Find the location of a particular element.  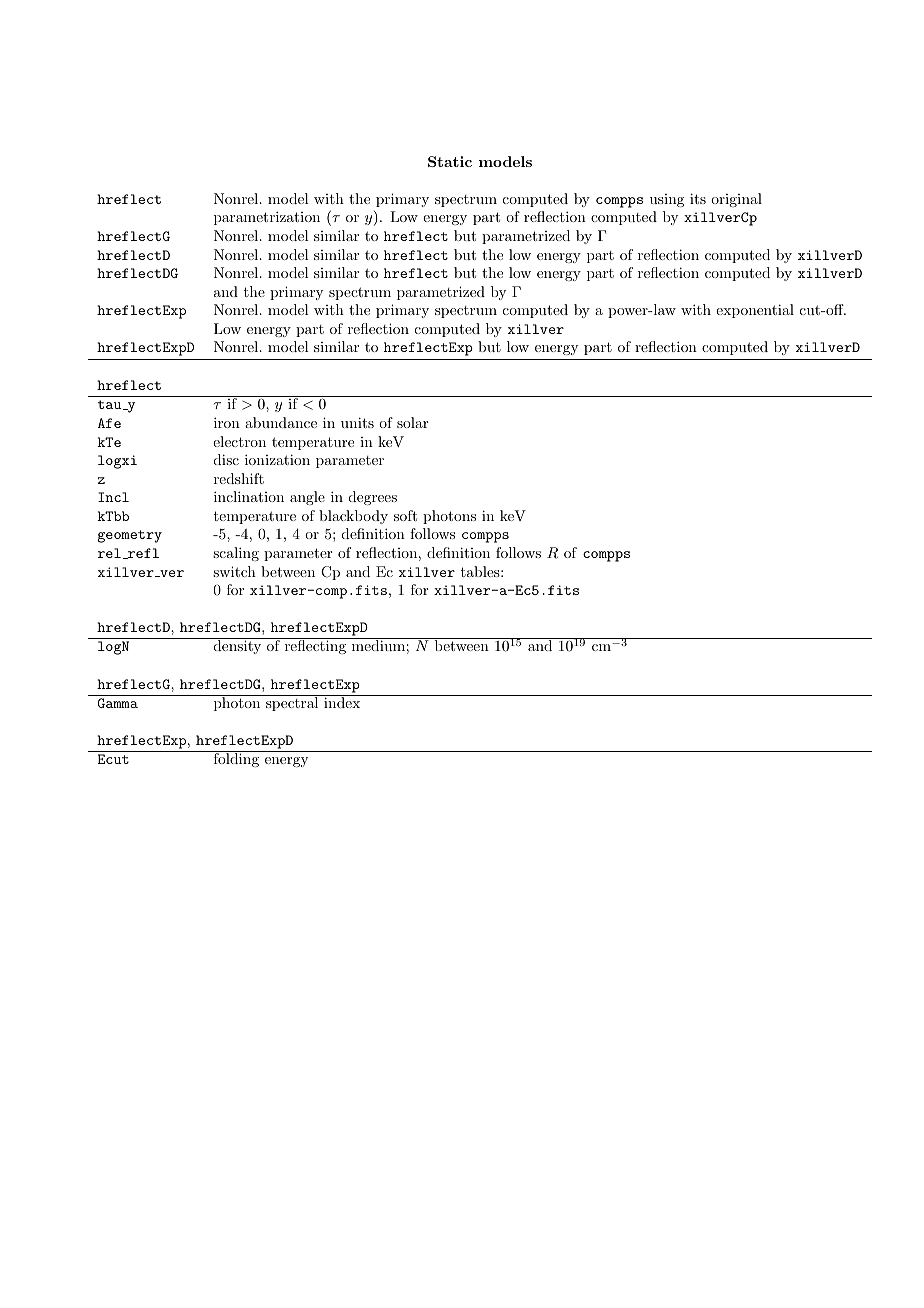

soft is located at coordinates (405, 515).
